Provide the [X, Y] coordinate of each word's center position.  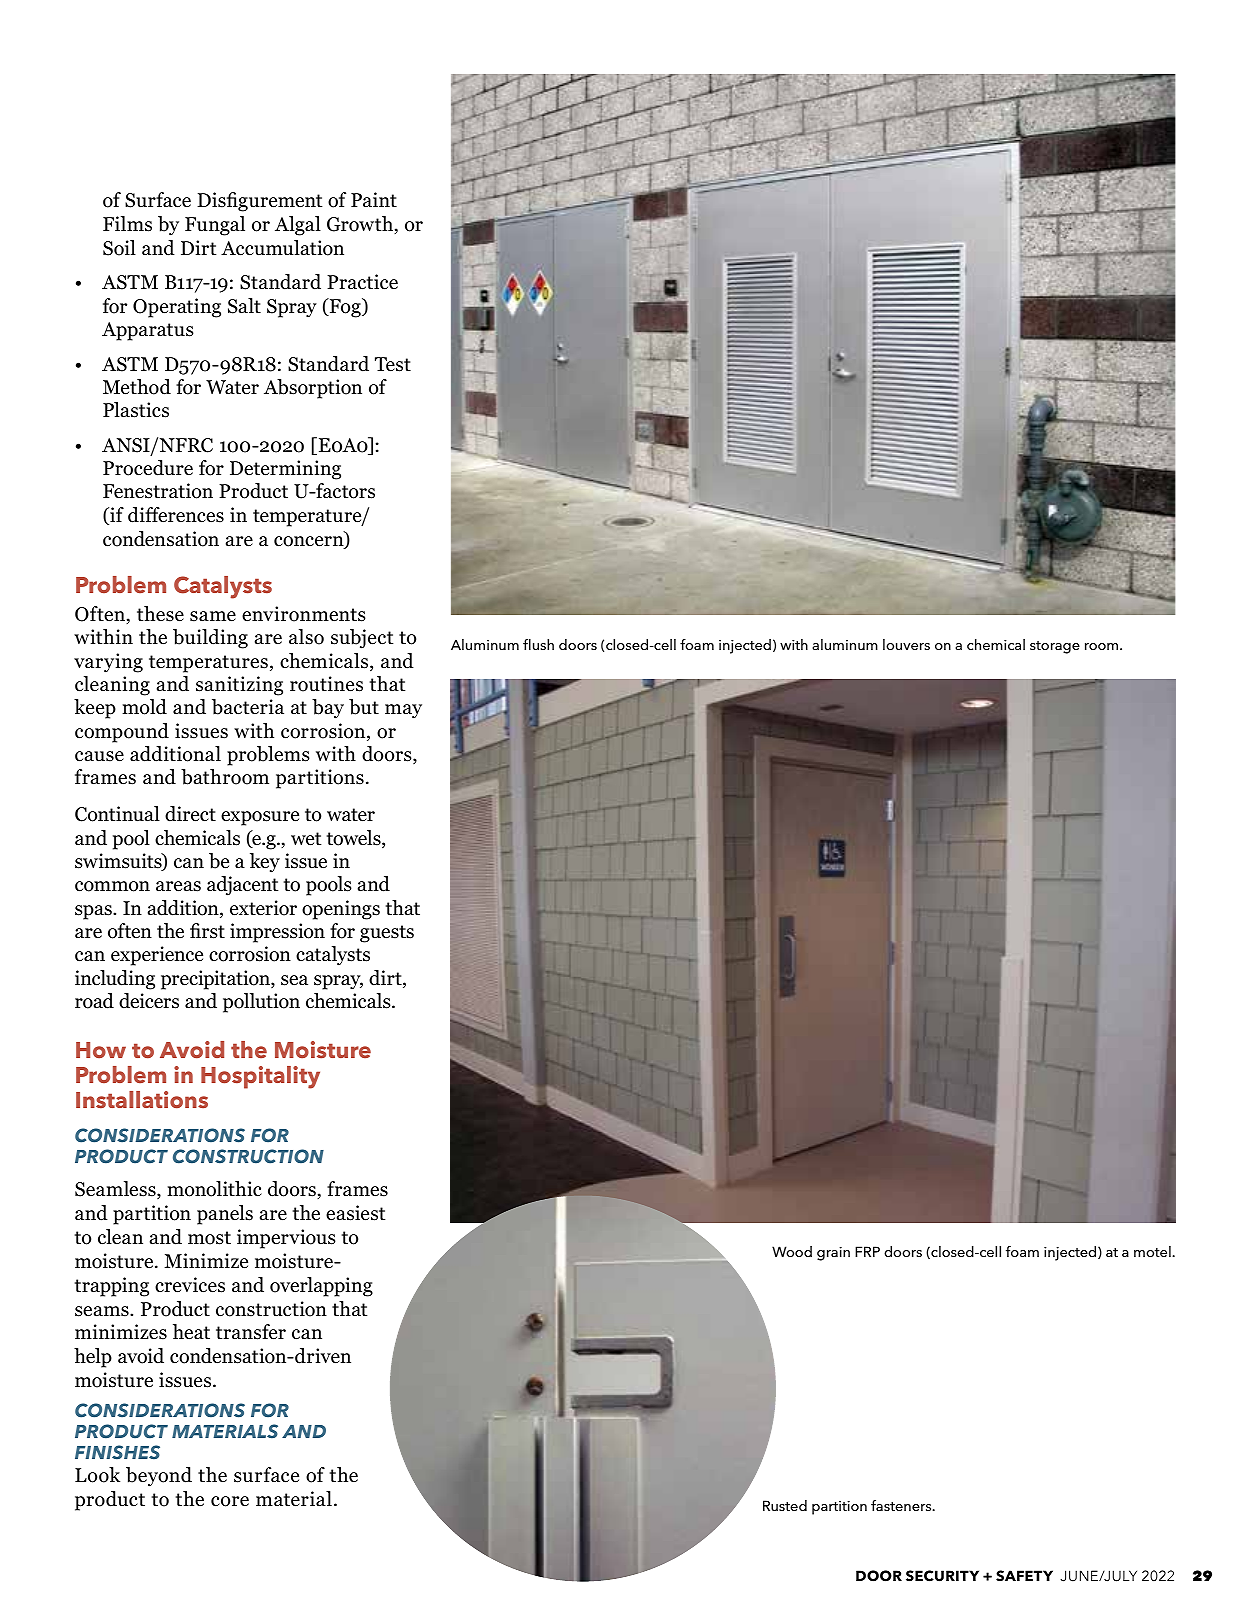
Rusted [785, 1505]
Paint [374, 200]
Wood [792, 1251]
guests [387, 934]
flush [538, 644]
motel [1153, 1251]
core [230, 1501]
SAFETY [1024, 1576]
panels [225, 1215]
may [403, 711]
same [213, 616]
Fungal [215, 226]
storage [1055, 647]
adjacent [242, 886]
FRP [867, 1251]
